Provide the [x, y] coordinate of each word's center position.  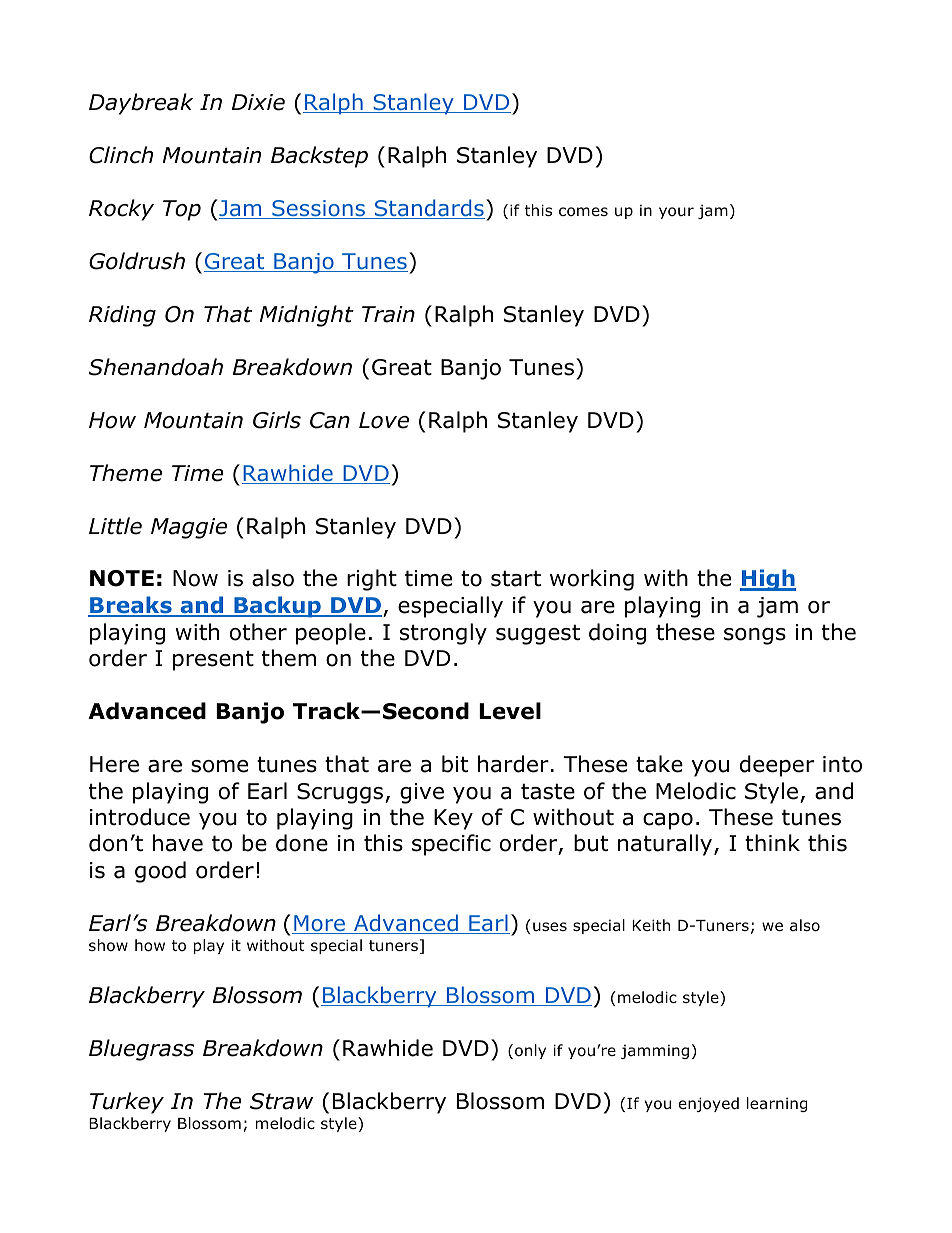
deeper [777, 766]
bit [455, 764]
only [530, 1051]
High [768, 580]
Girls [277, 420]
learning [777, 1104]
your [676, 213]
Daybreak [141, 104]
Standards [429, 209]
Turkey [127, 1103]
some [219, 766]
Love [384, 420]
